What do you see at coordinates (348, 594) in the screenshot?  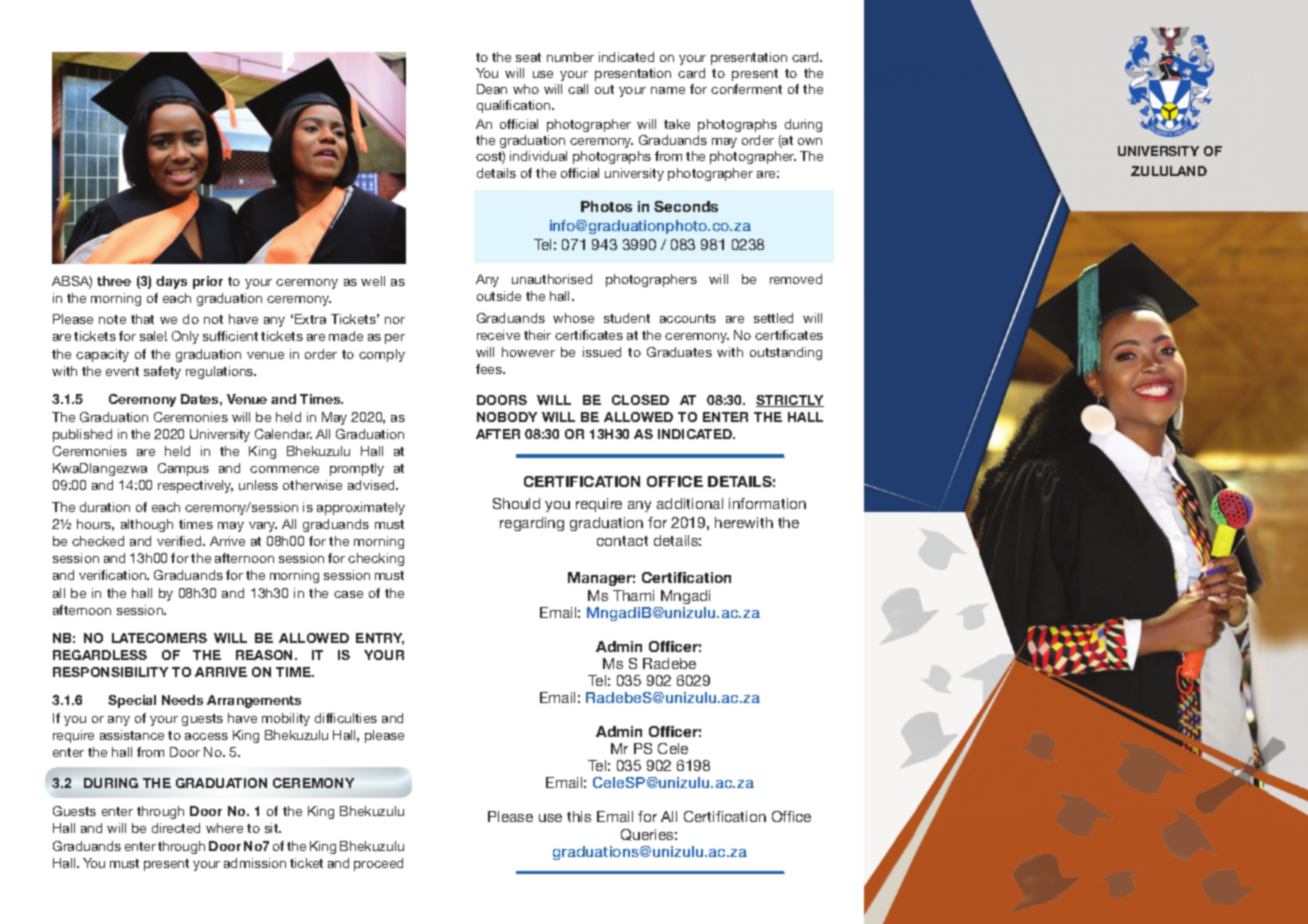 I see `case` at bounding box center [348, 594].
